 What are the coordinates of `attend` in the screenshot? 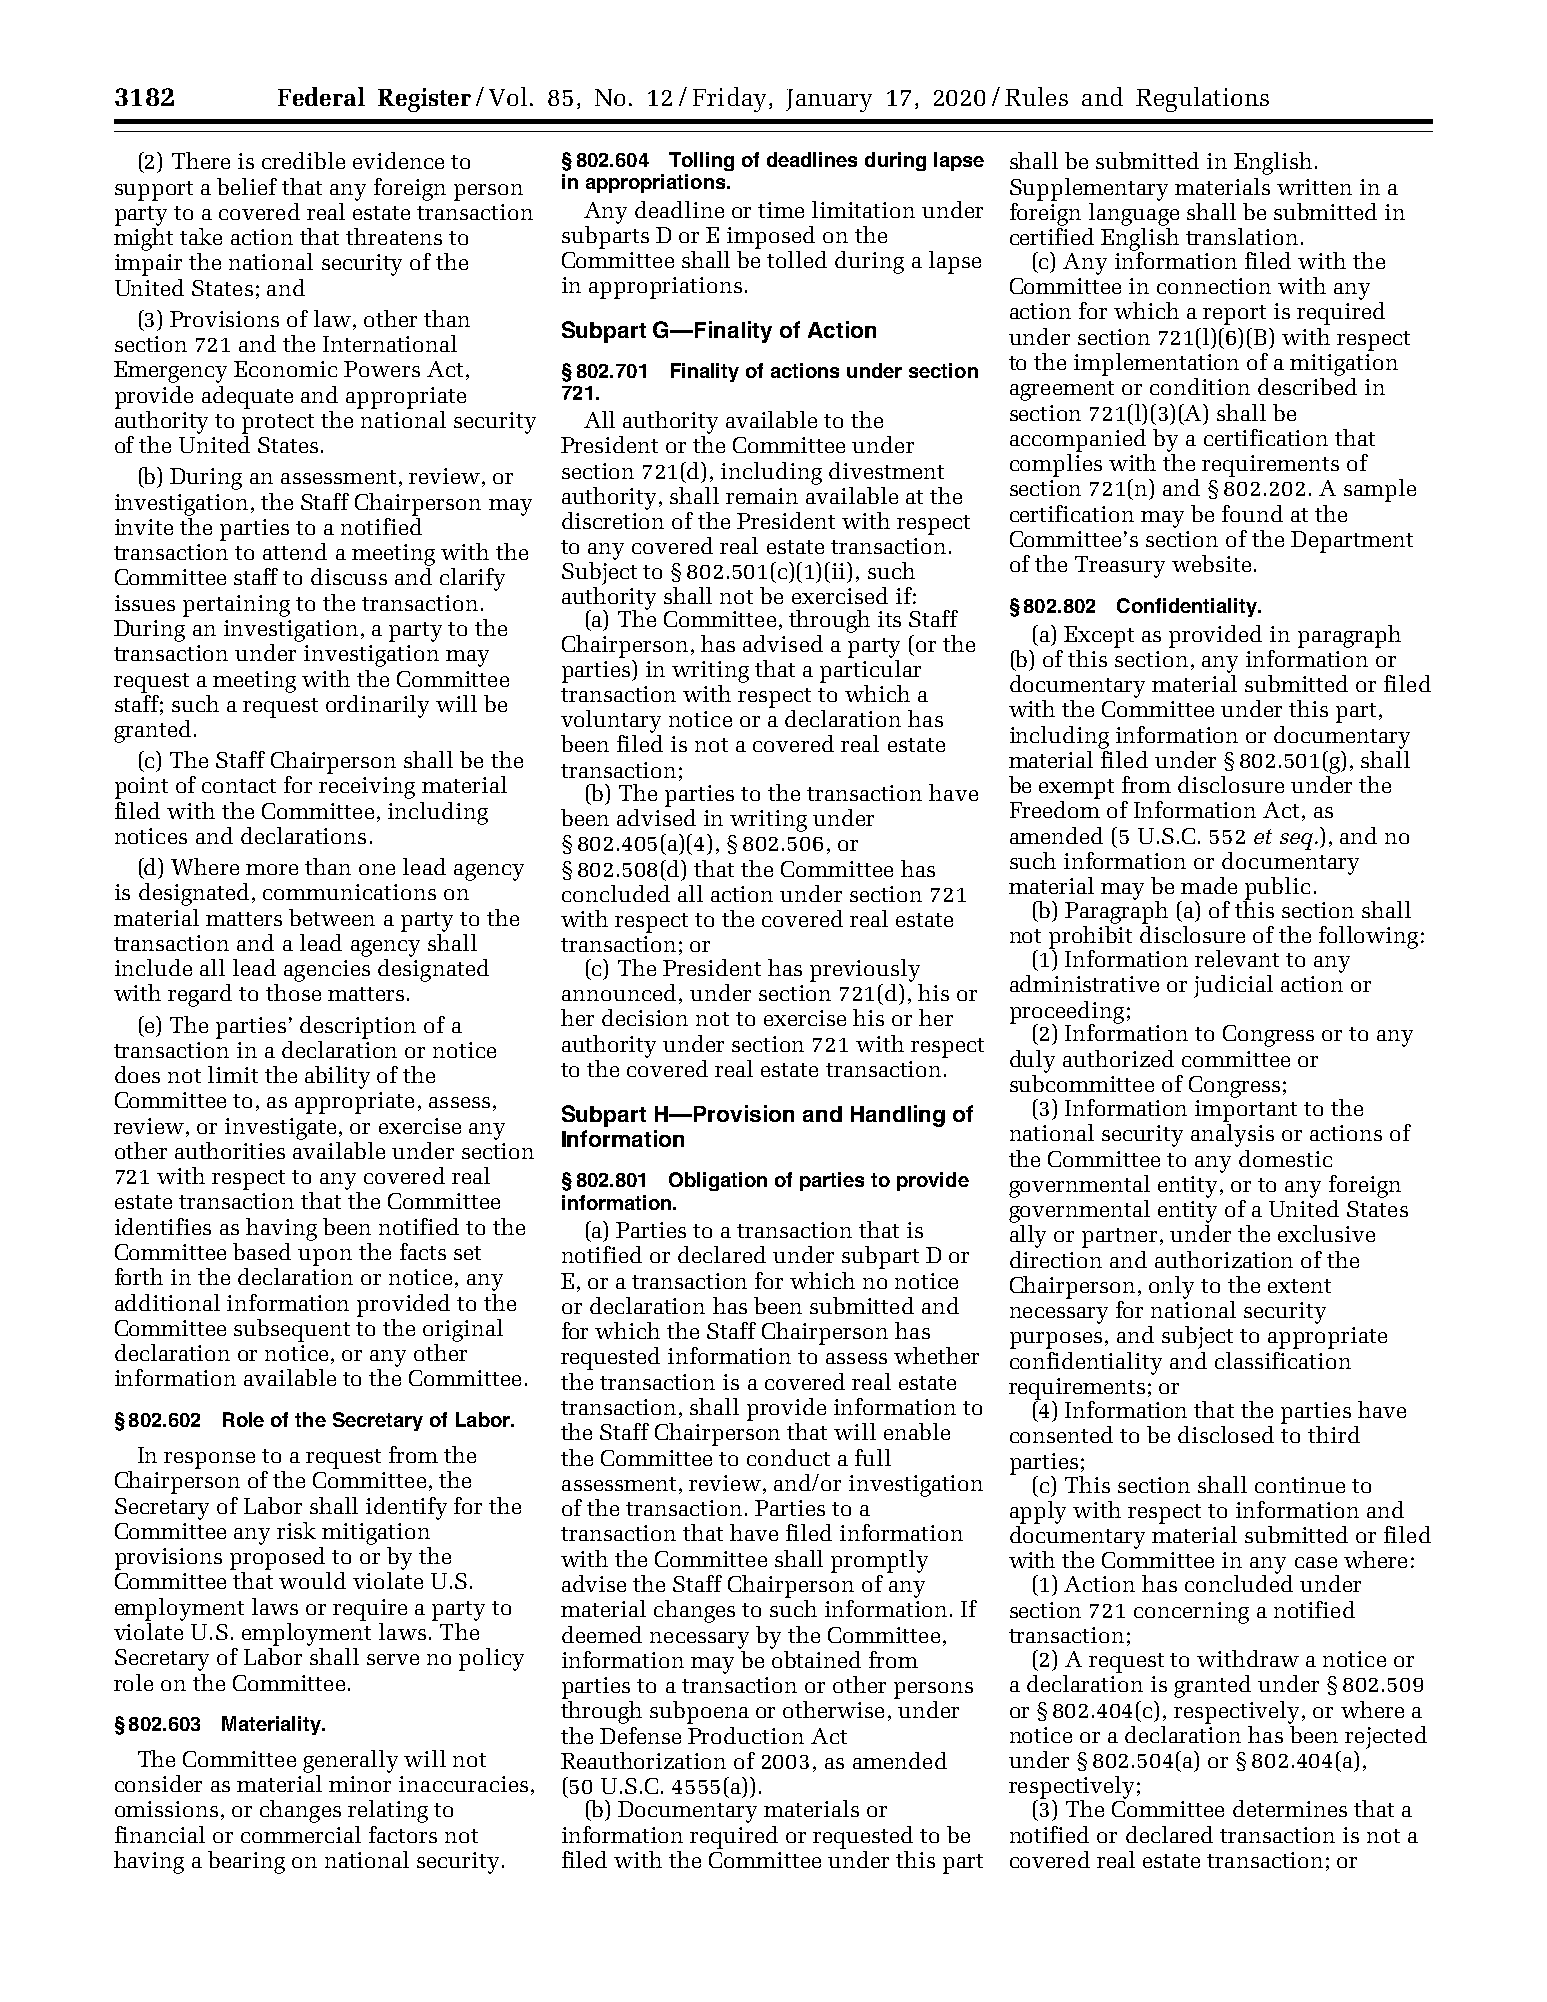 It's located at (295, 551).
